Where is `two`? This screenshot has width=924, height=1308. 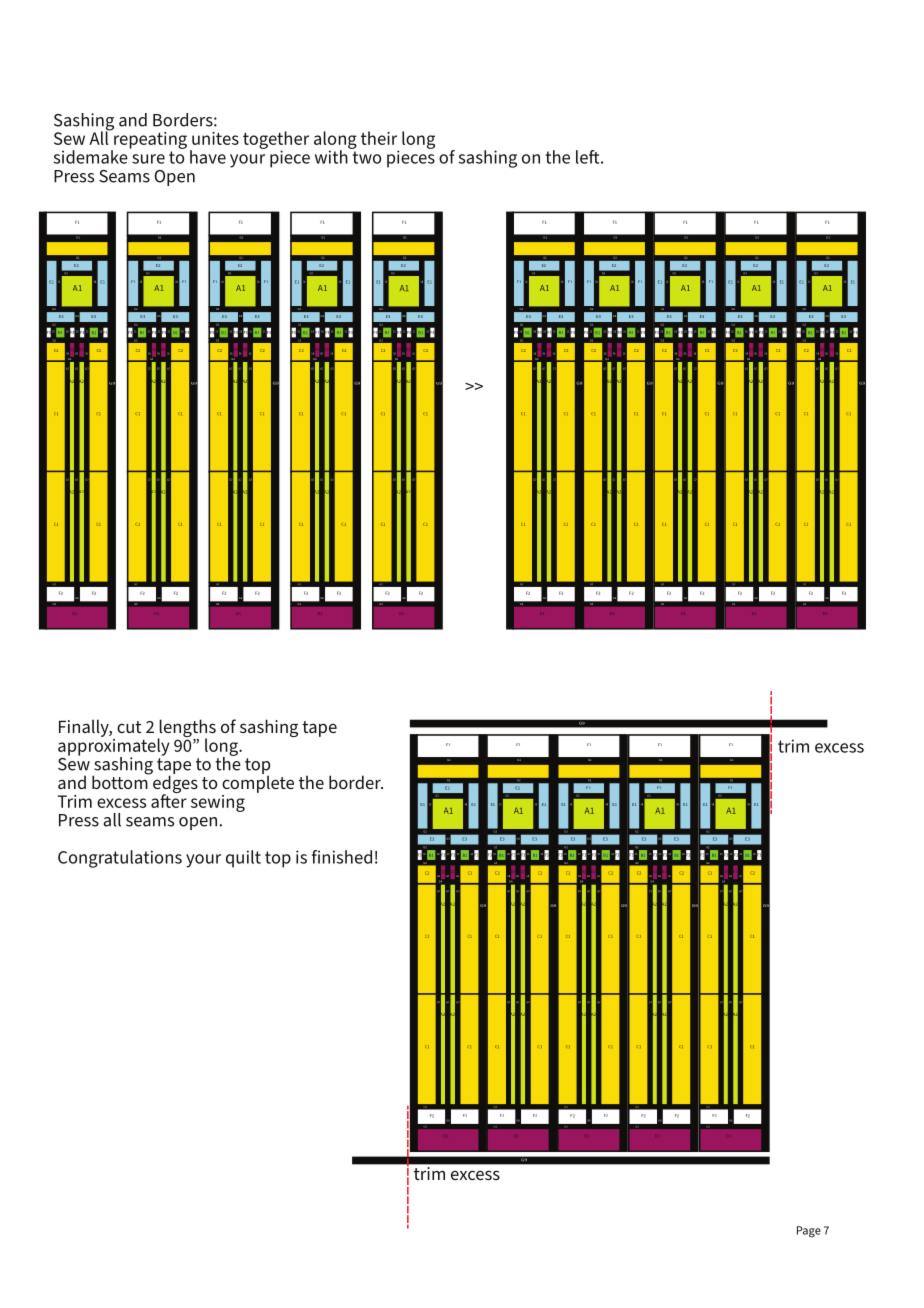
two is located at coordinates (366, 157).
